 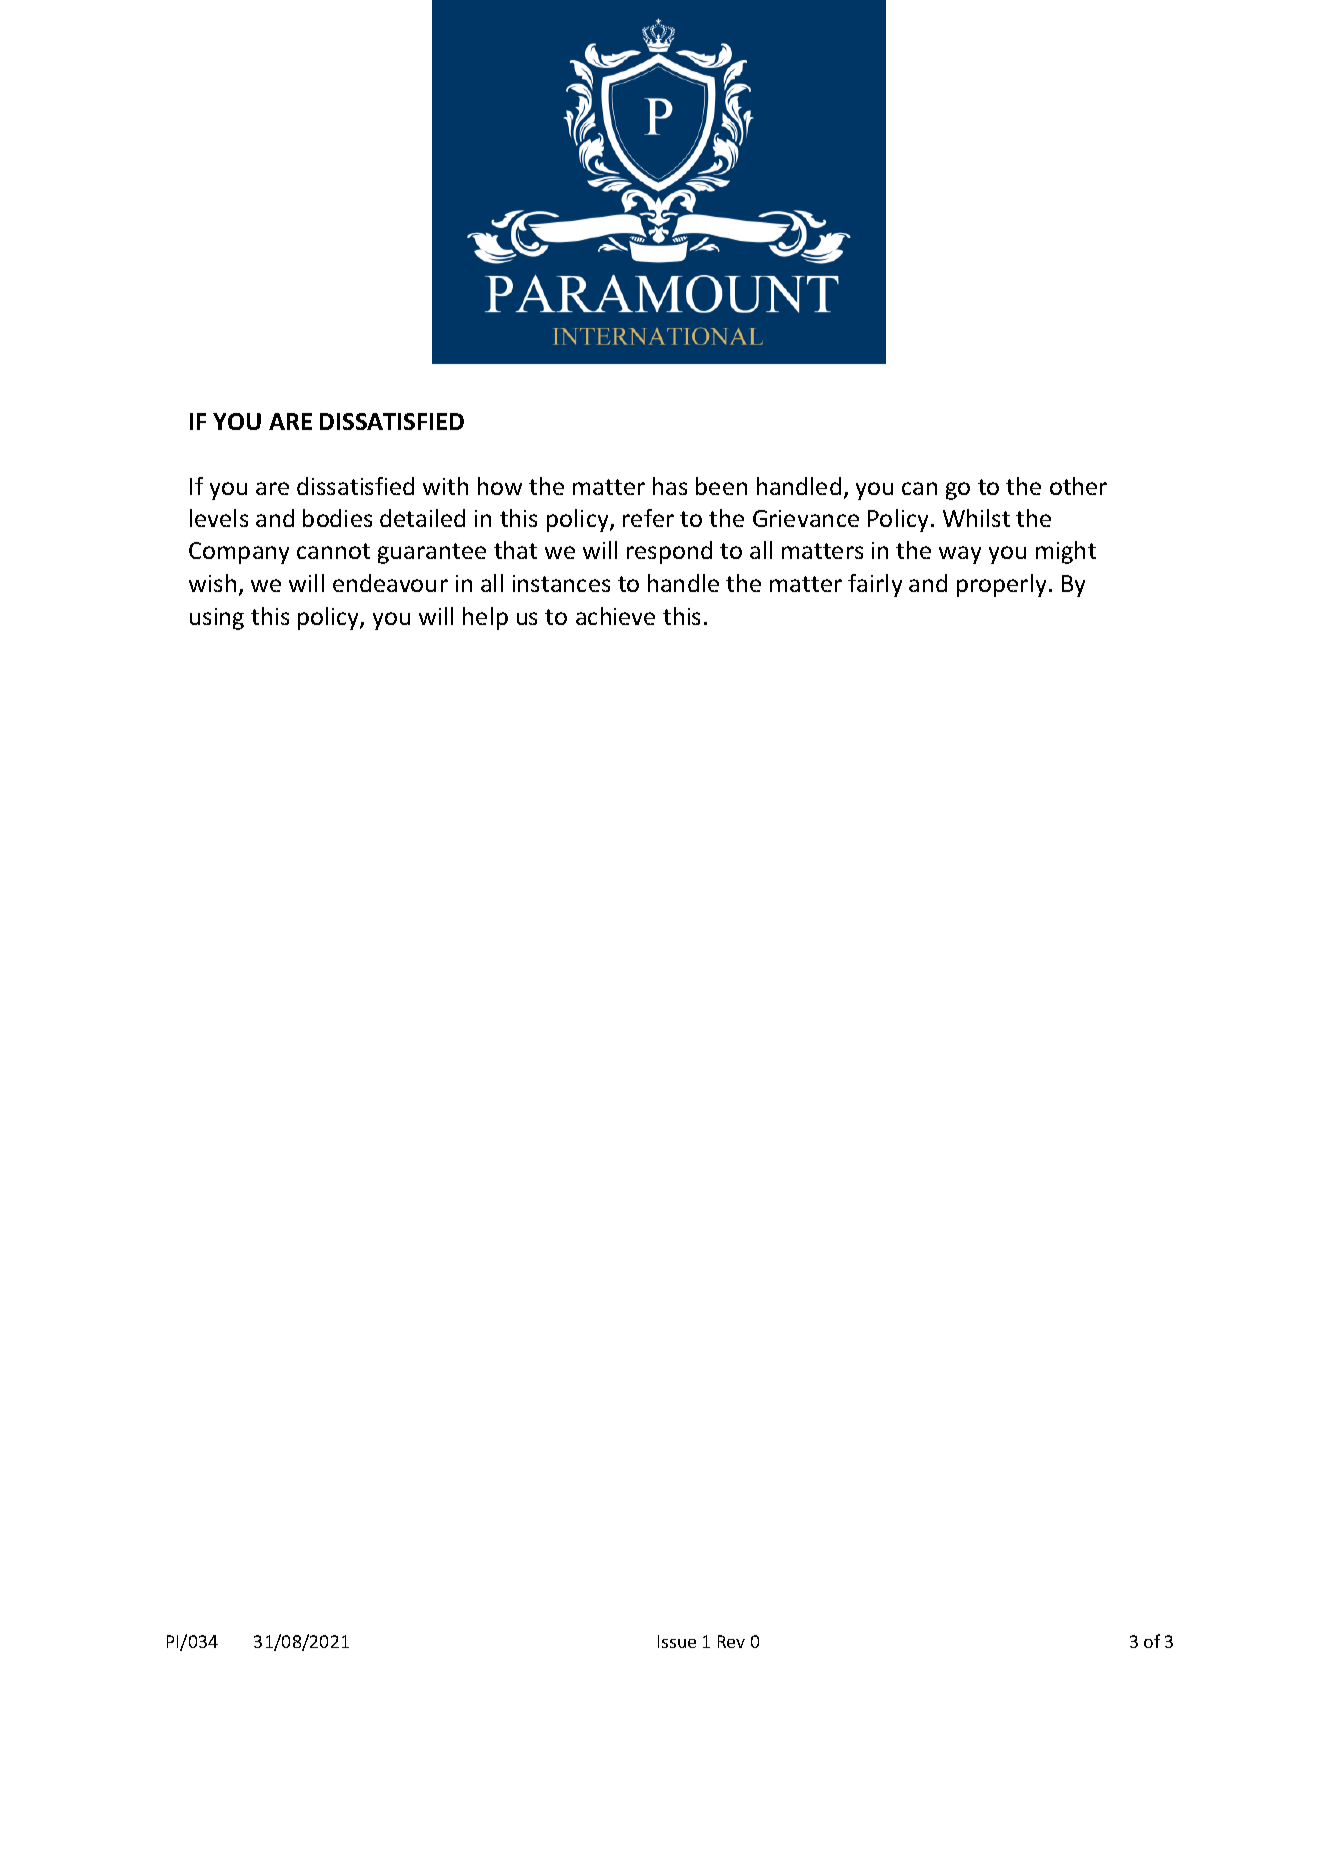 What do you see at coordinates (615, 616) in the screenshot?
I see `achieve` at bounding box center [615, 616].
